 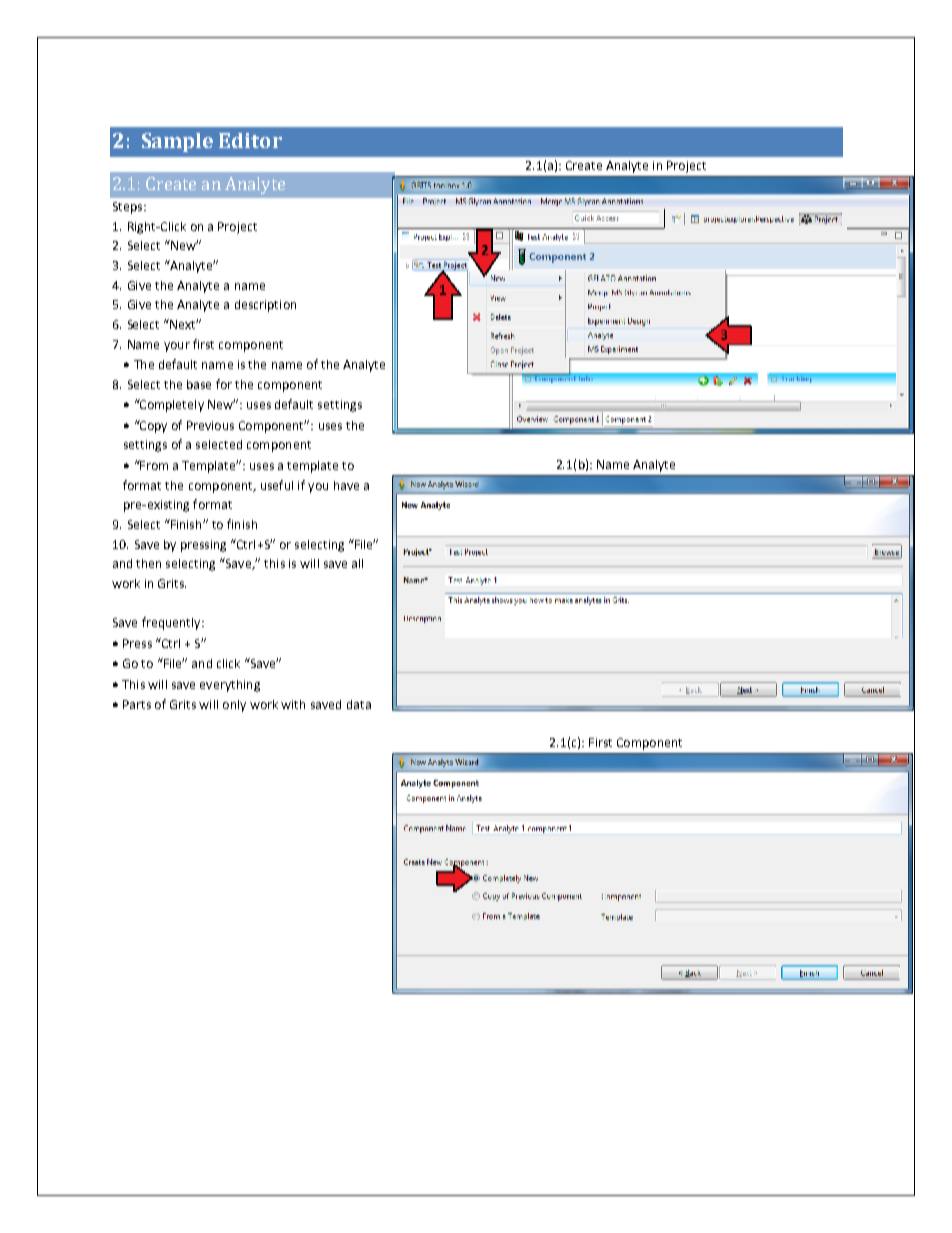 I want to click on everything, so click(x=230, y=686).
